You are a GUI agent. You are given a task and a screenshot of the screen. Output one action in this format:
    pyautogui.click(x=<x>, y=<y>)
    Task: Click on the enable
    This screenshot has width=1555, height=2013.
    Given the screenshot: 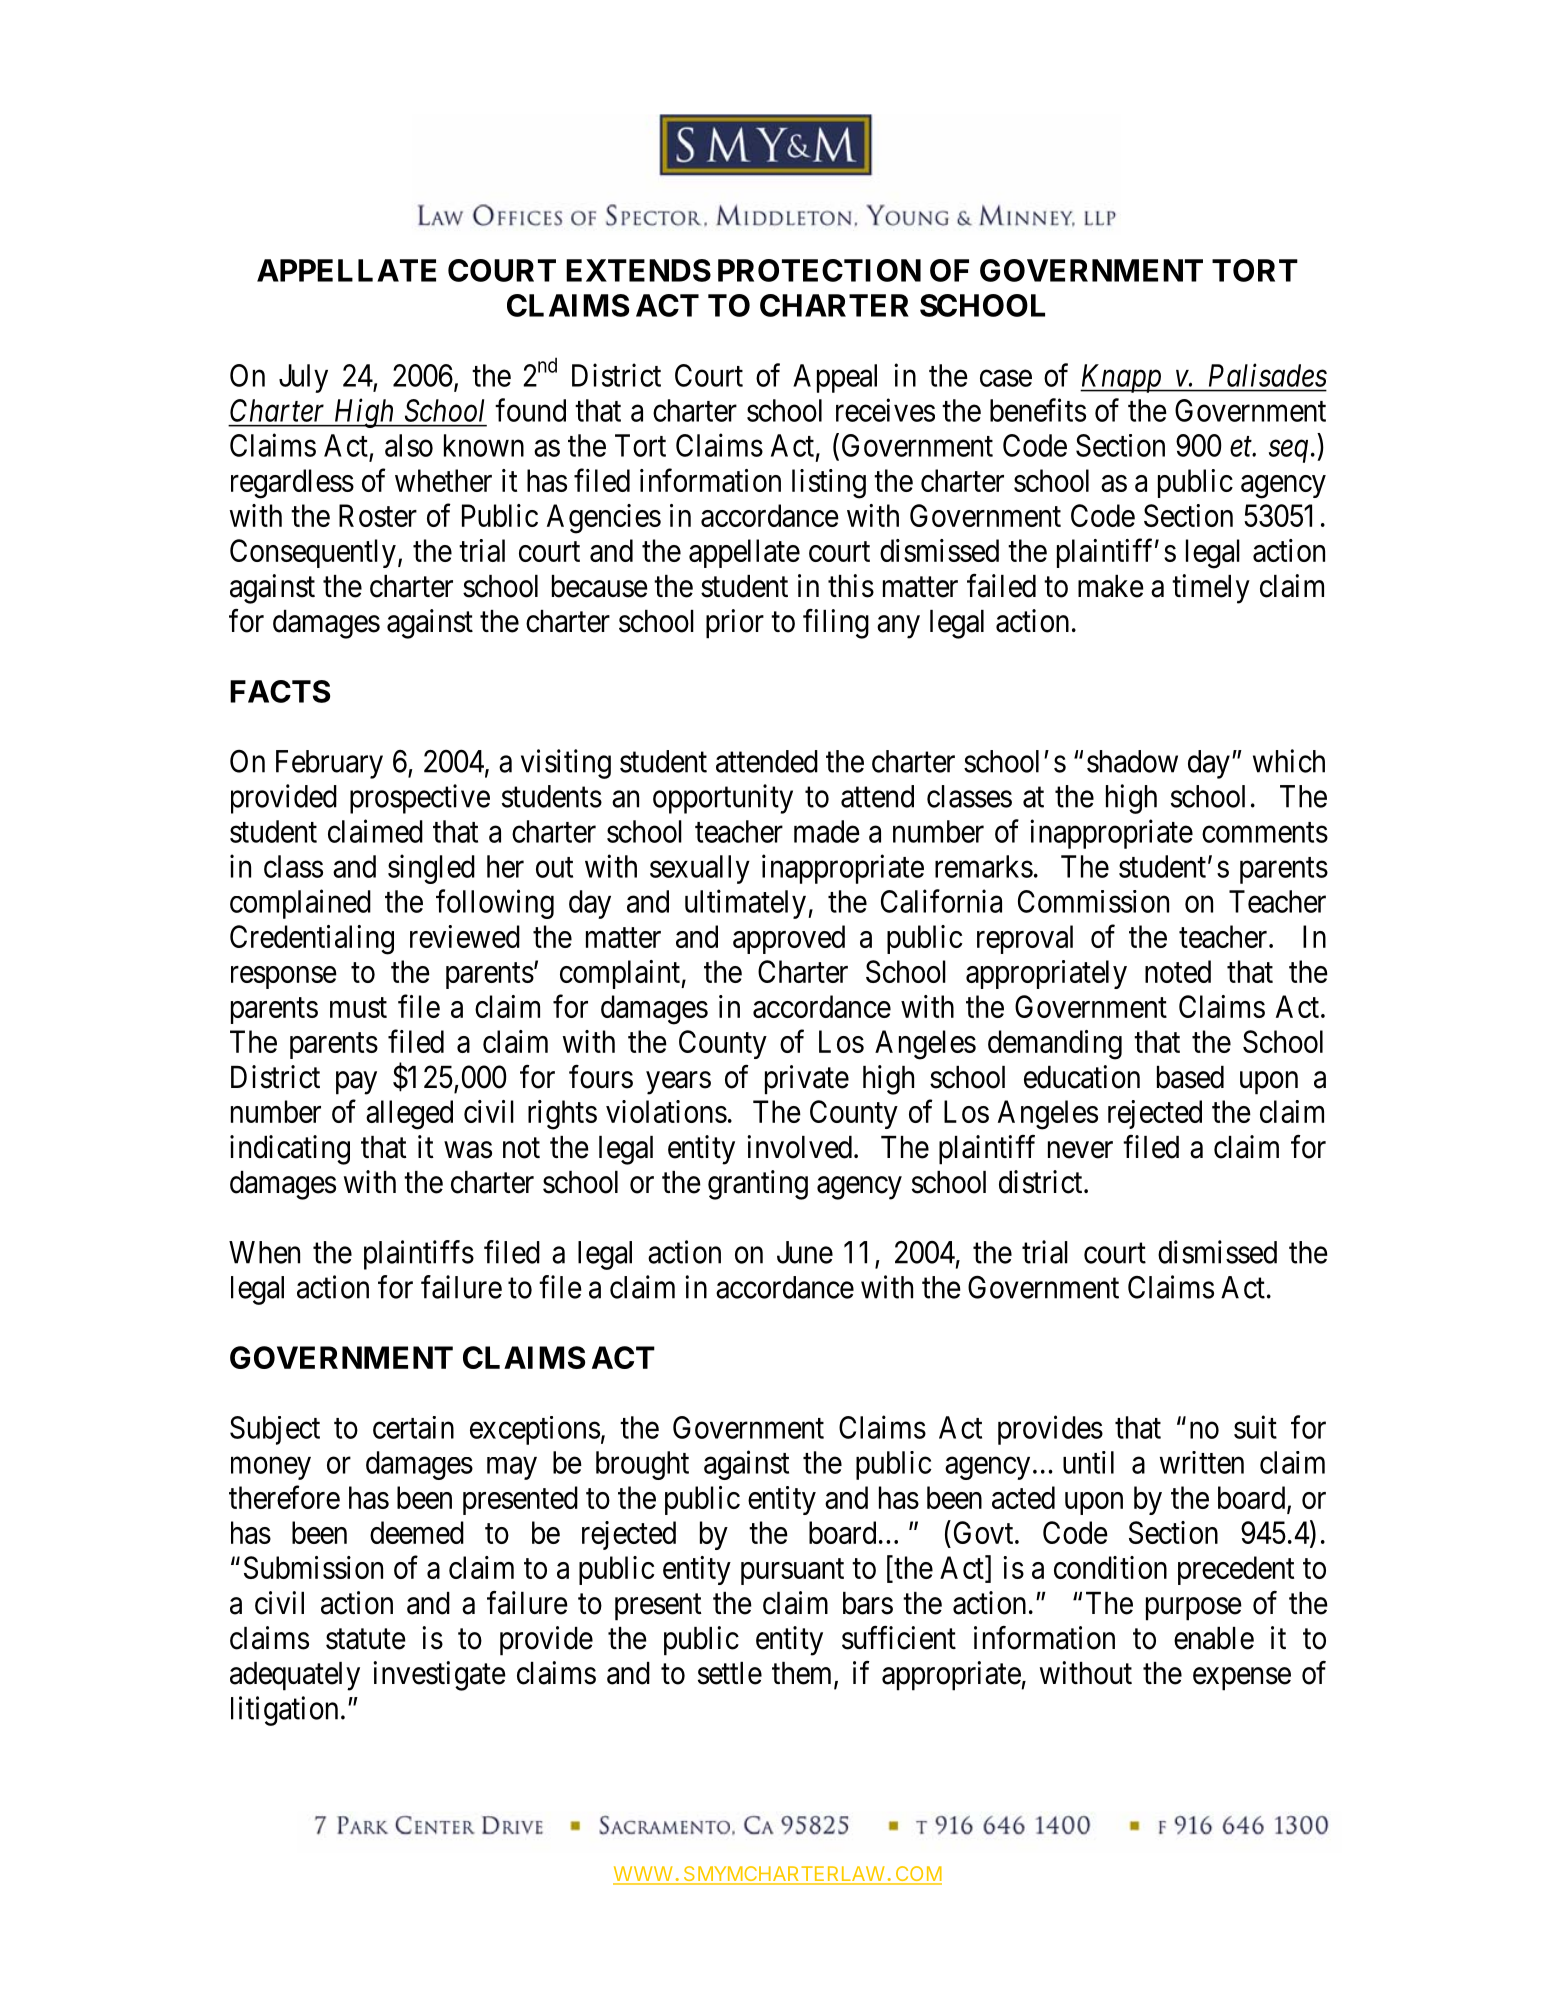 What is the action you would take?
    pyautogui.click(x=1214, y=1638)
